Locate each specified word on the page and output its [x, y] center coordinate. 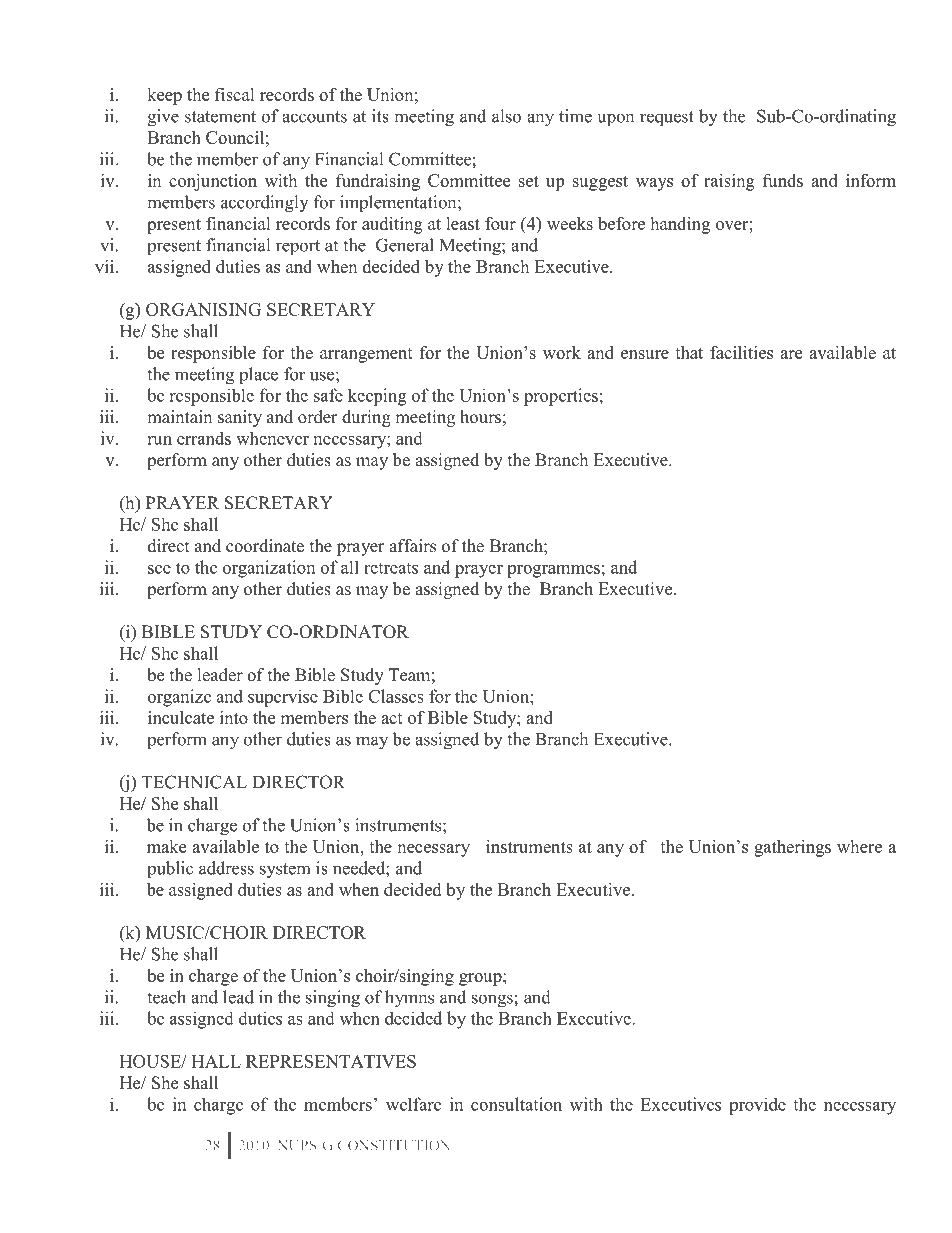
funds [783, 180]
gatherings [792, 848]
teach [166, 997]
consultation [516, 1104]
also [506, 116]
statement [220, 117]
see [159, 569]
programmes [553, 571]
